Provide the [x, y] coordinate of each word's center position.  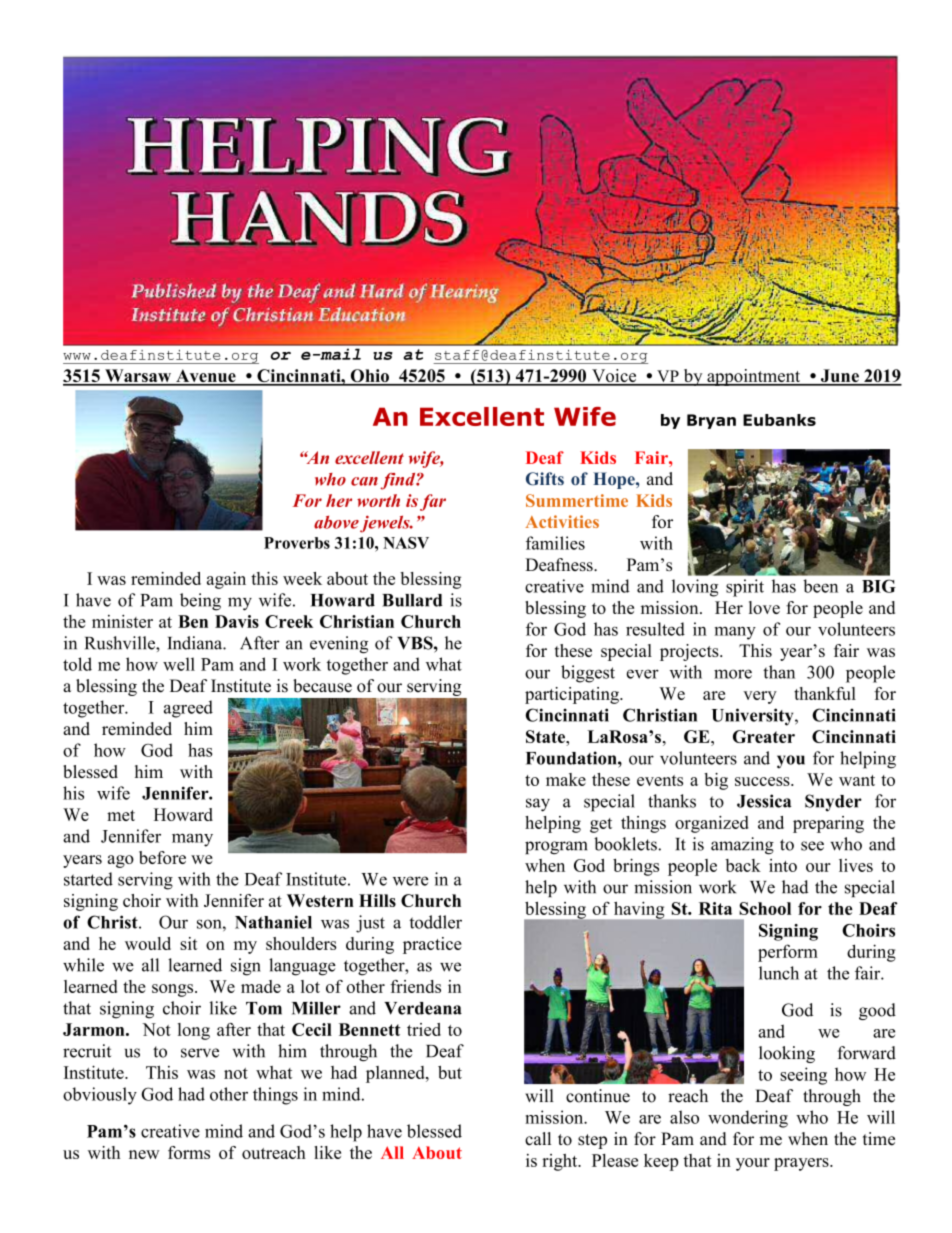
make [566, 779]
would [148, 943]
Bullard [412, 600]
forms [189, 1152]
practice [432, 945]
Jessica [764, 801]
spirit [745, 588]
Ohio [369, 377]
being [200, 602]
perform [788, 953]
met [121, 815]
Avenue [206, 377]
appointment [754, 377]
